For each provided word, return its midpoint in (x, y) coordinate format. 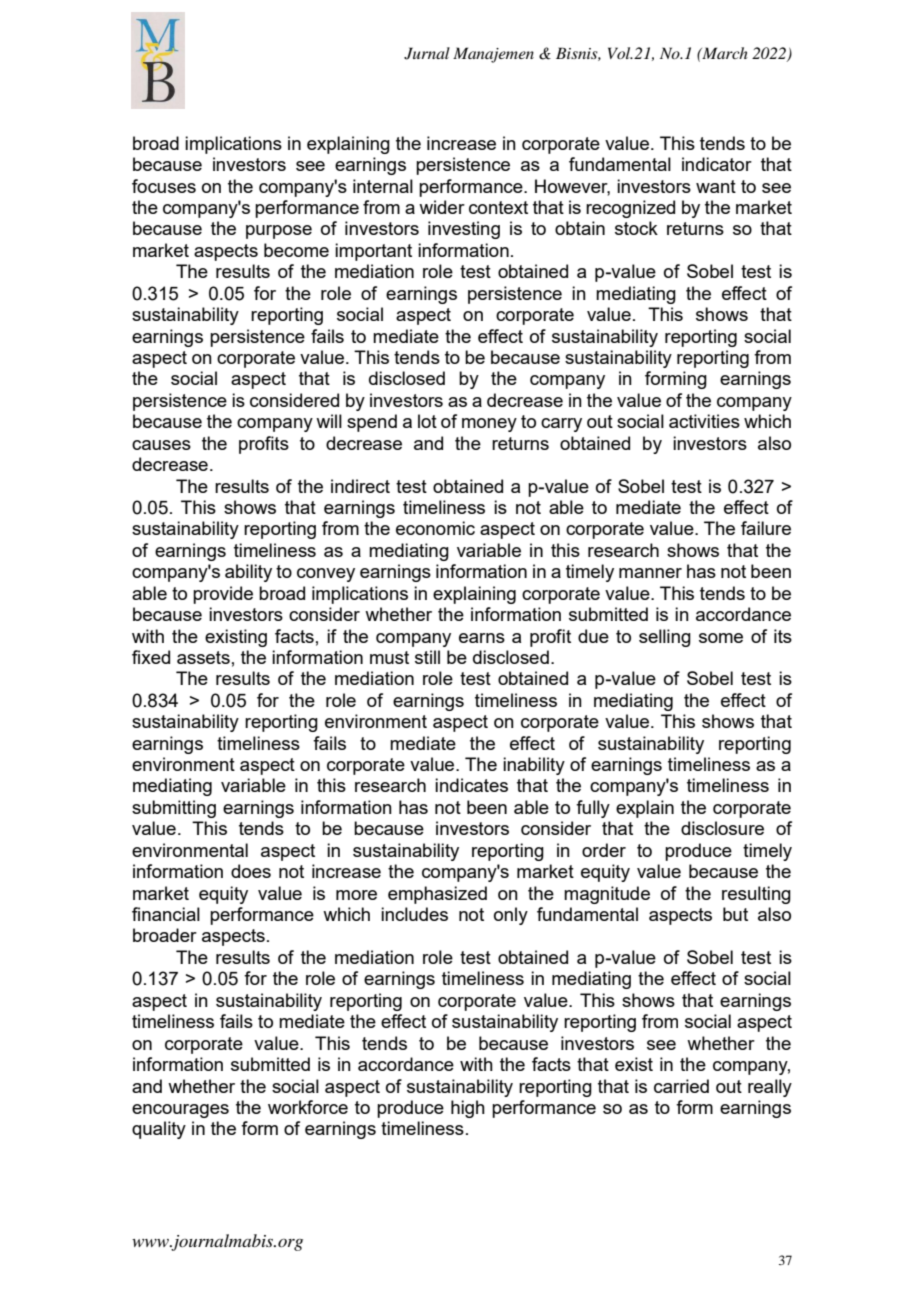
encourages (180, 1111)
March (724, 53)
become (296, 250)
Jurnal (427, 53)
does (251, 871)
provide (223, 595)
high (468, 1109)
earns (482, 638)
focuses (164, 186)
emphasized (437, 895)
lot (427, 421)
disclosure (722, 828)
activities (704, 421)
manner (650, 573)
